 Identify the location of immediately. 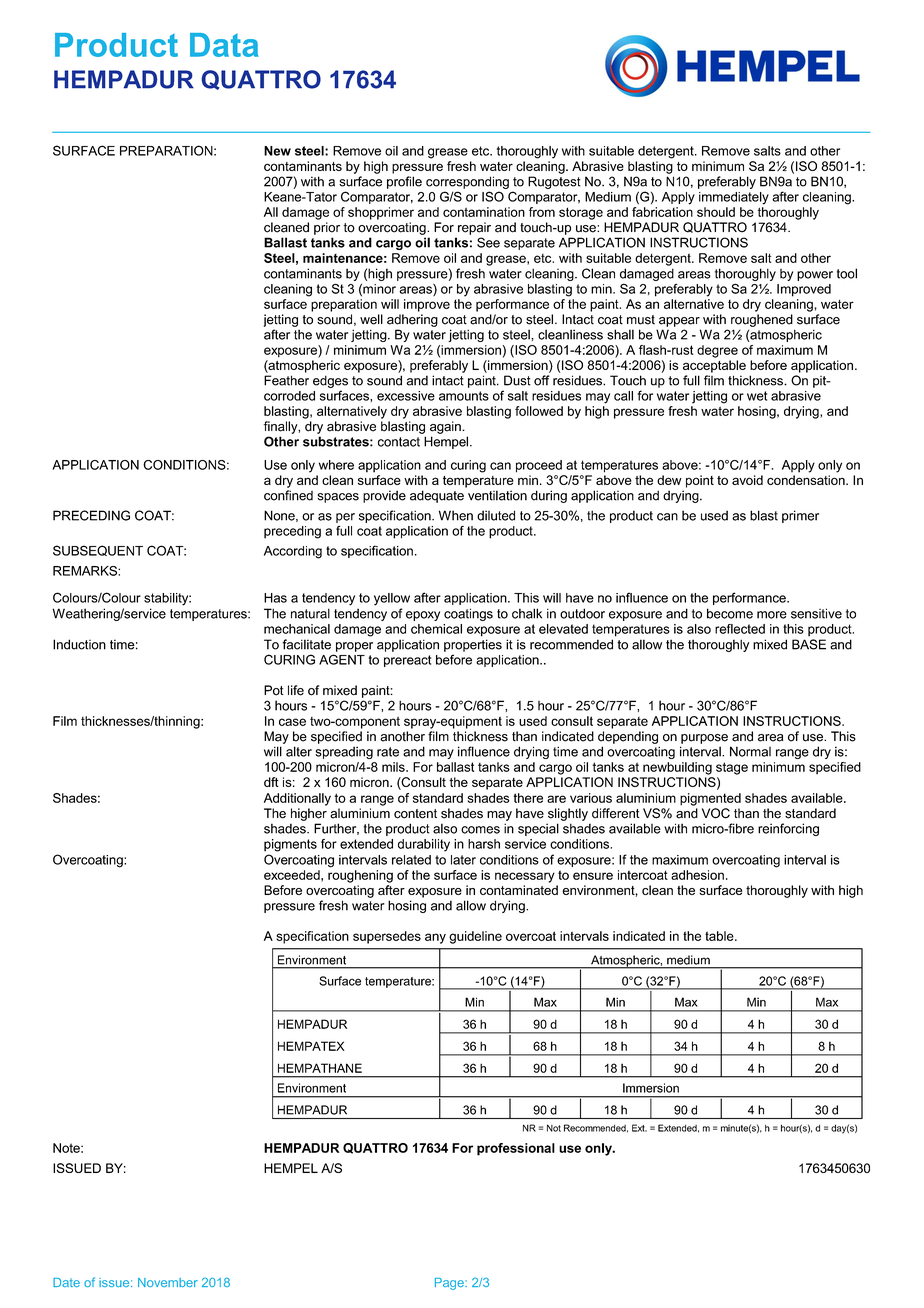
(734, 198).
